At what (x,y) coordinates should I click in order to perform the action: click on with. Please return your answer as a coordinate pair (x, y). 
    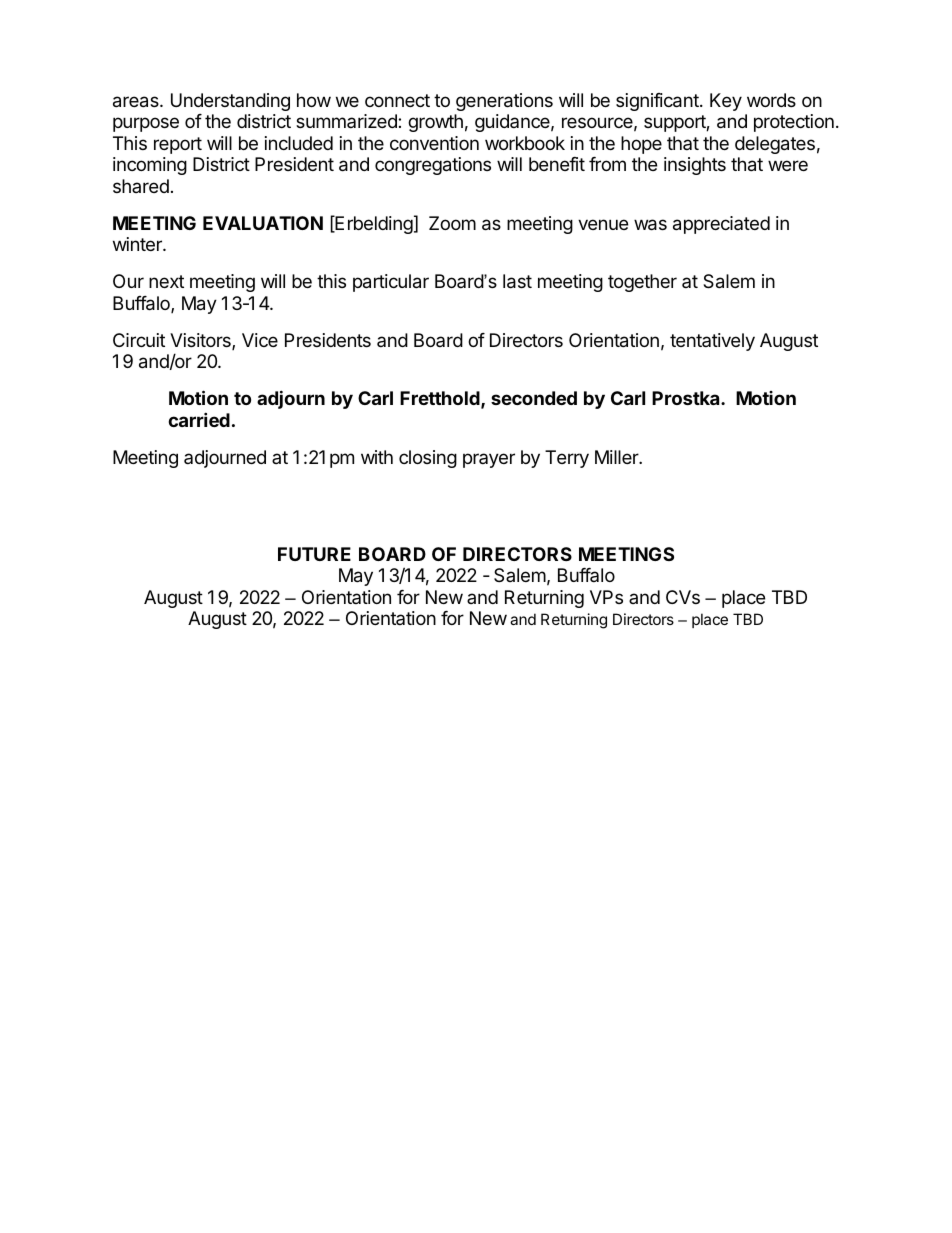
    Looking at the image, I should click on (377, 457).
